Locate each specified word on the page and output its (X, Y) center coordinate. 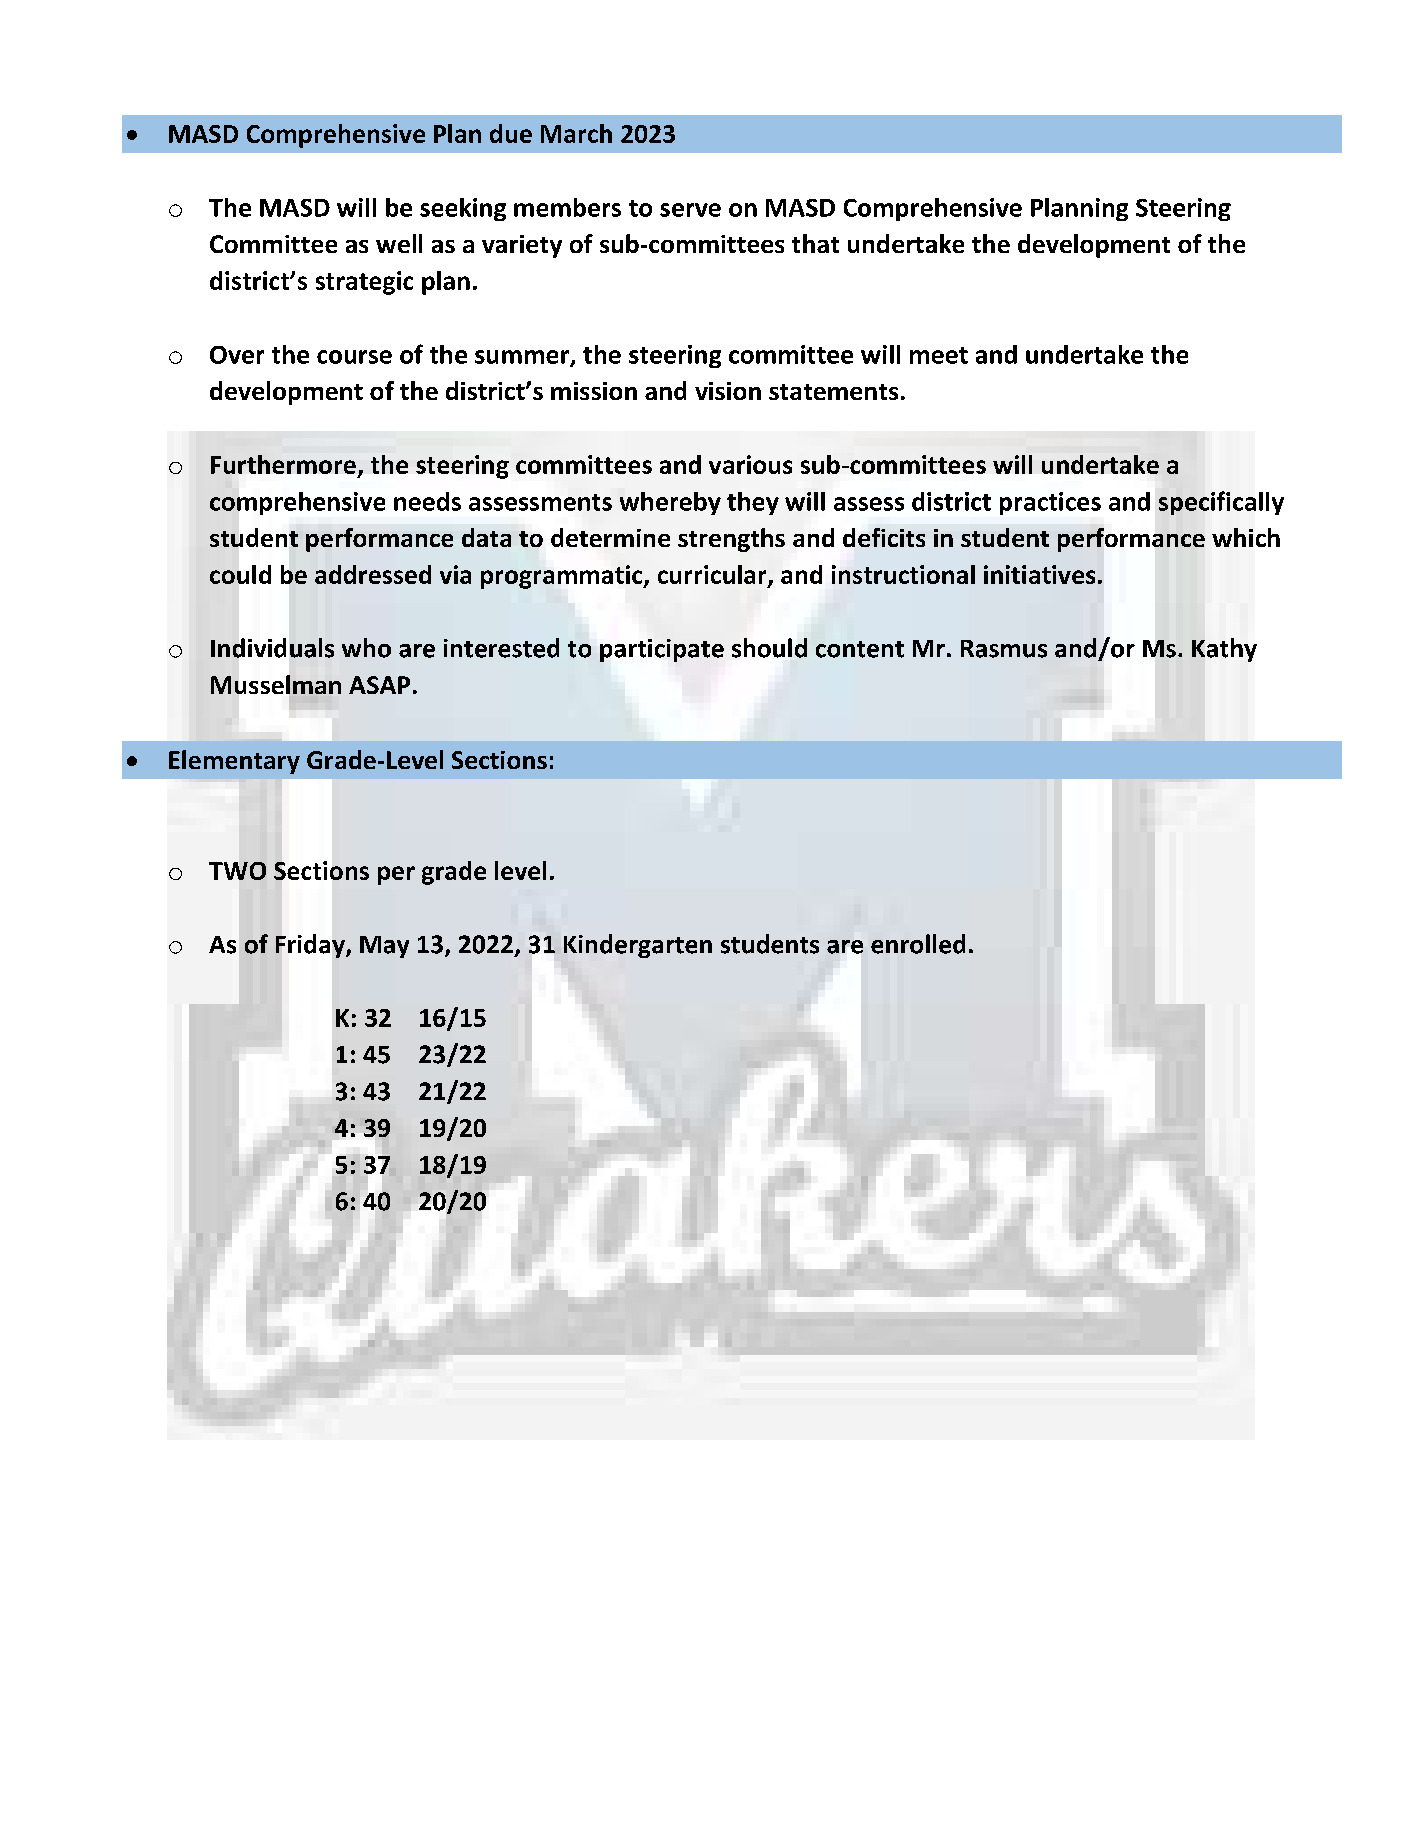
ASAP (379, 685)
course (354, 357)
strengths (731, 540)
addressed (373, 574)
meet (939, 355)
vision (728, 391)
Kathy (1224, 650)
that (815, 243)
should (769, 648)
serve (690, 210)
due (511, 133)
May (384, 947)
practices (1050, 503)
